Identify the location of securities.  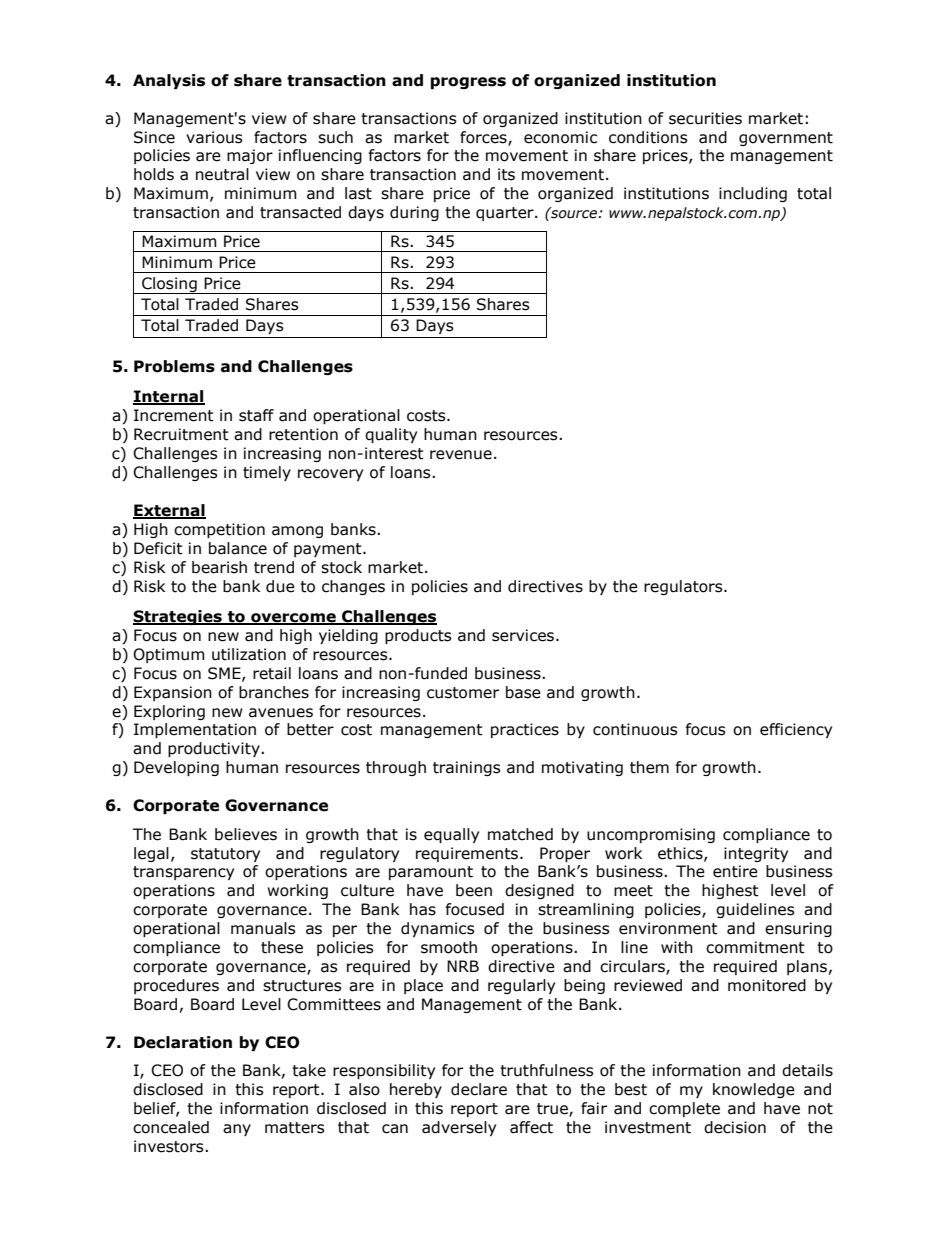
(705, 118).
